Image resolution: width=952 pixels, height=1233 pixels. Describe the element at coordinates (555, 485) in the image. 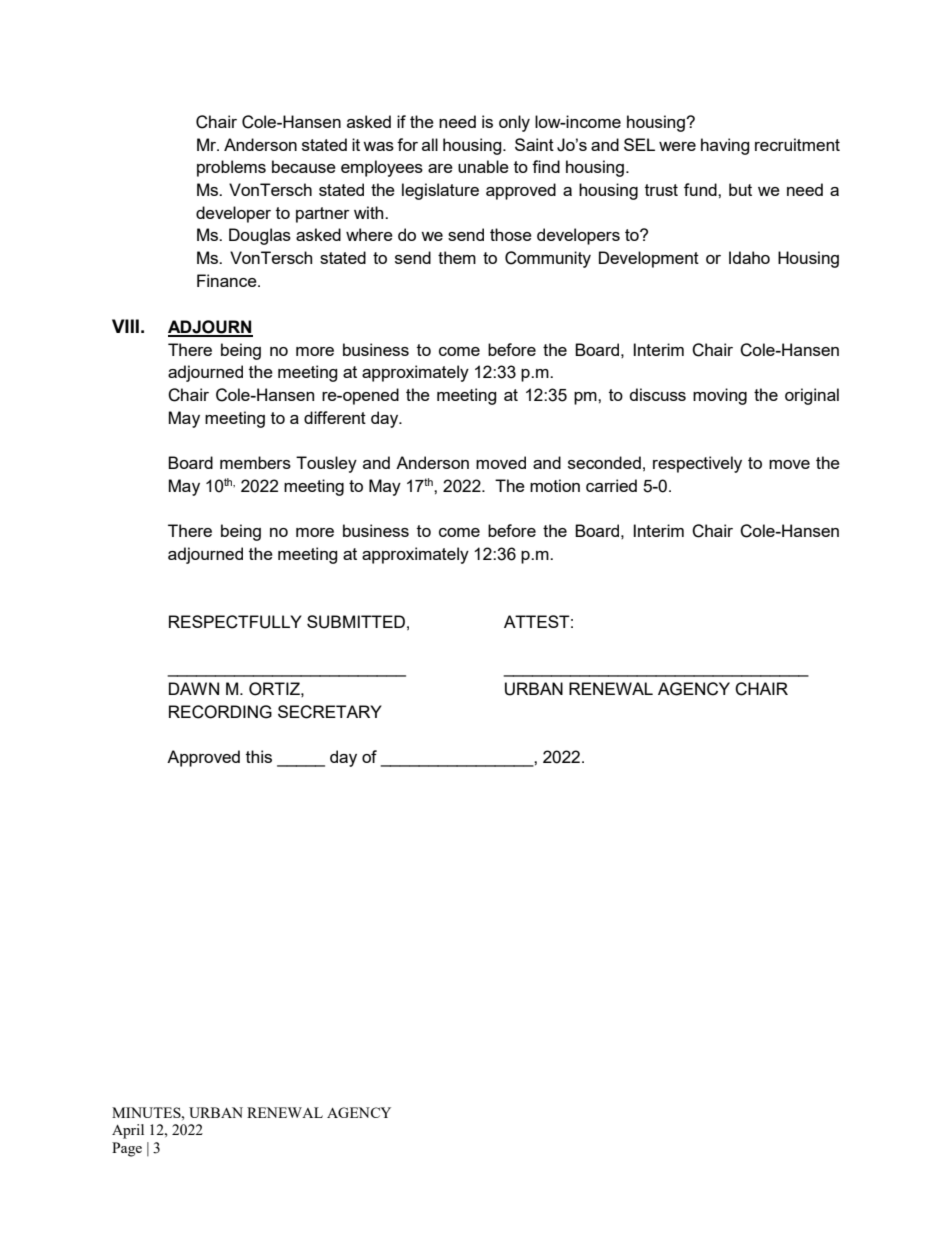

I see `motion` at that location.
